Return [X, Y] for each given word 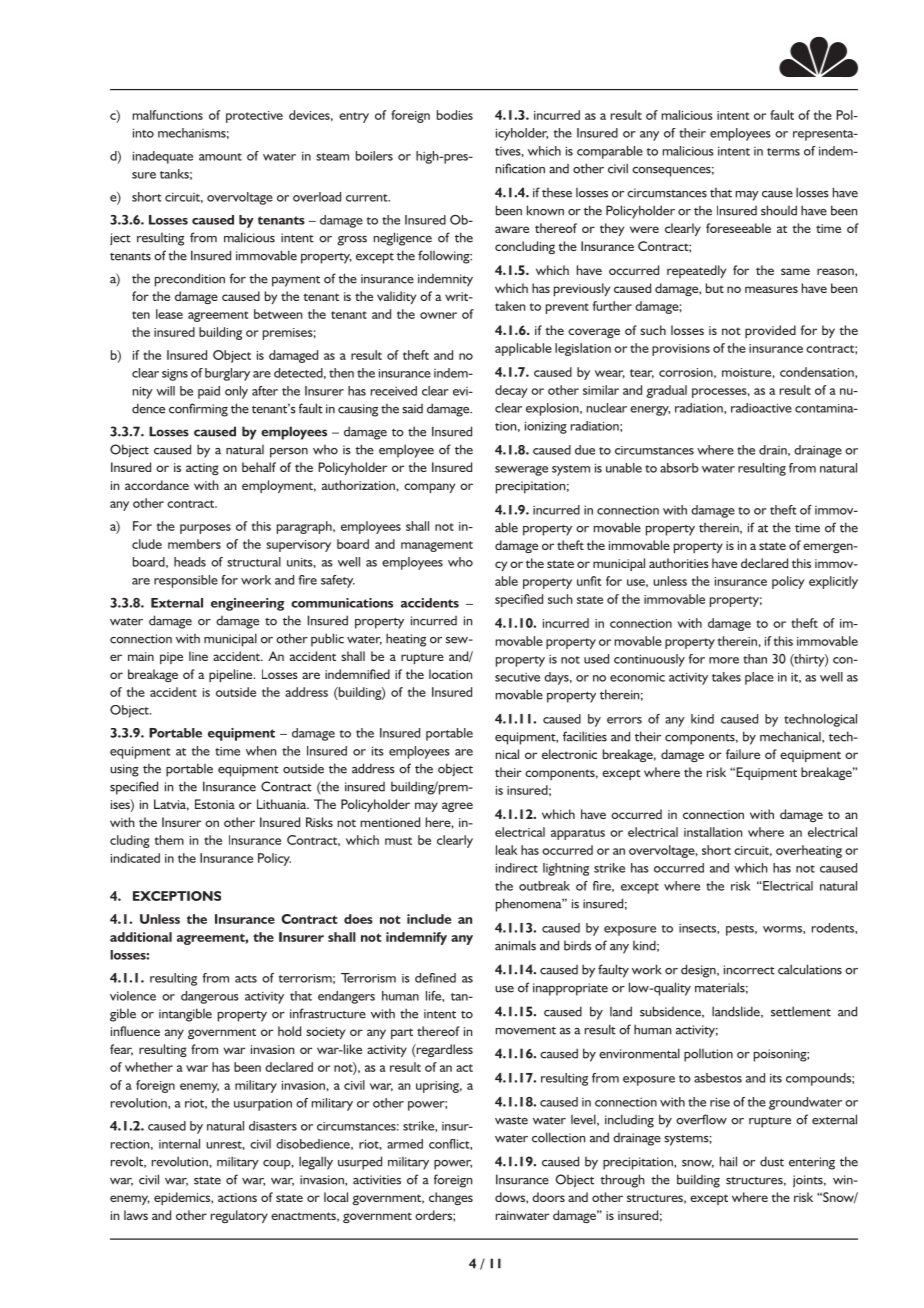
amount [220, 157]
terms [783, 152]
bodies [455, 115]
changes [451, 1198]
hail [728, 1161]
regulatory [239, 1216]
